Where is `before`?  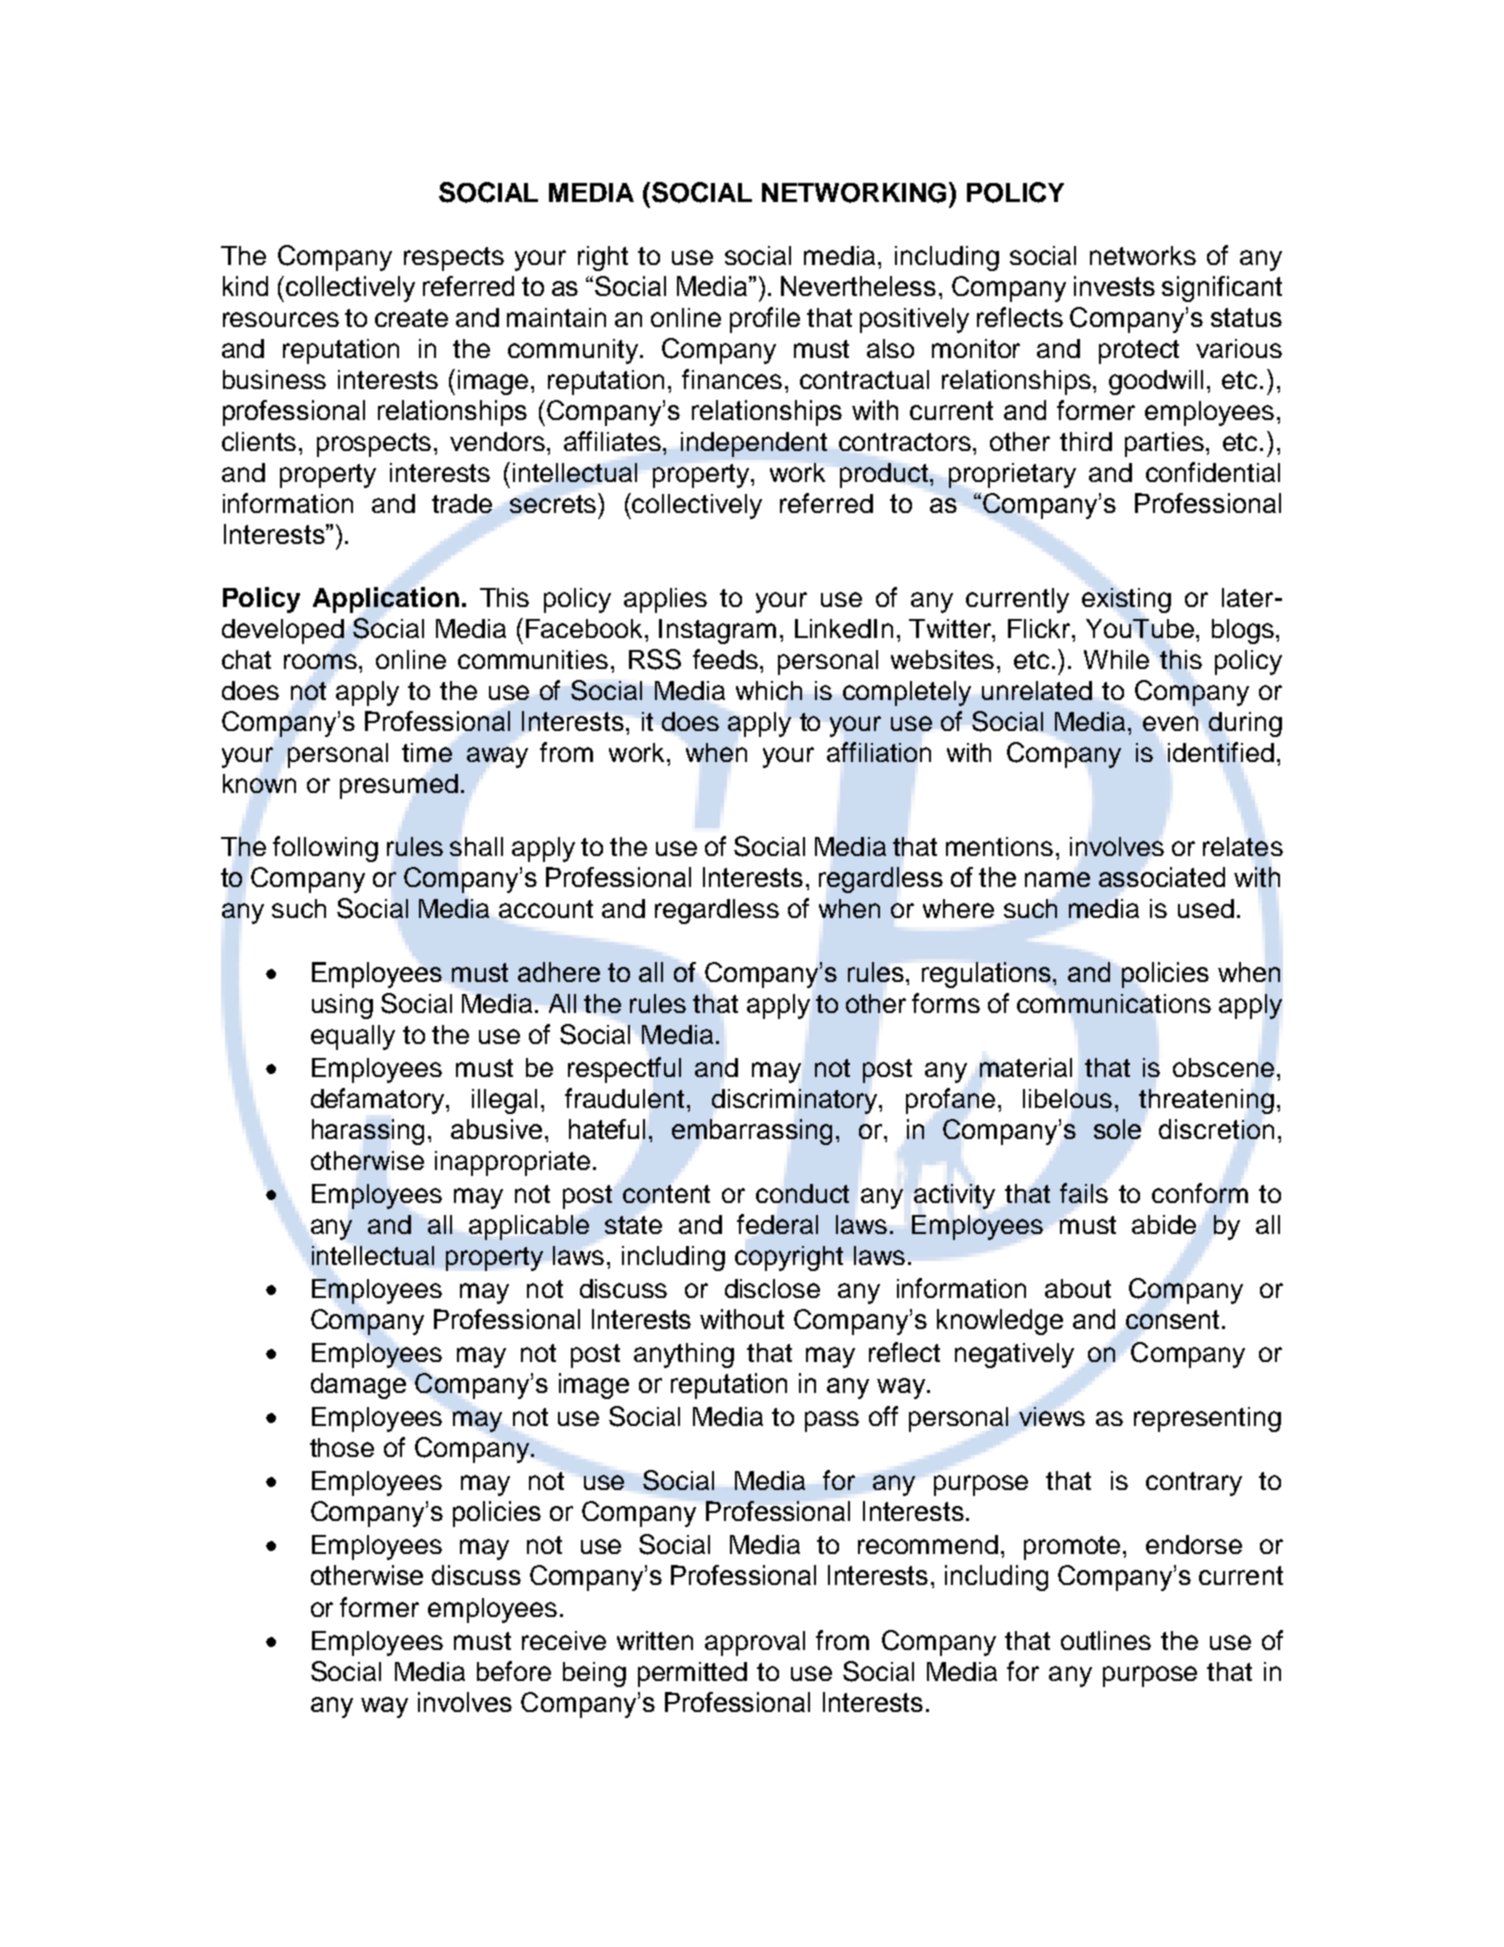 before is located at coordinates (514, 1671).
